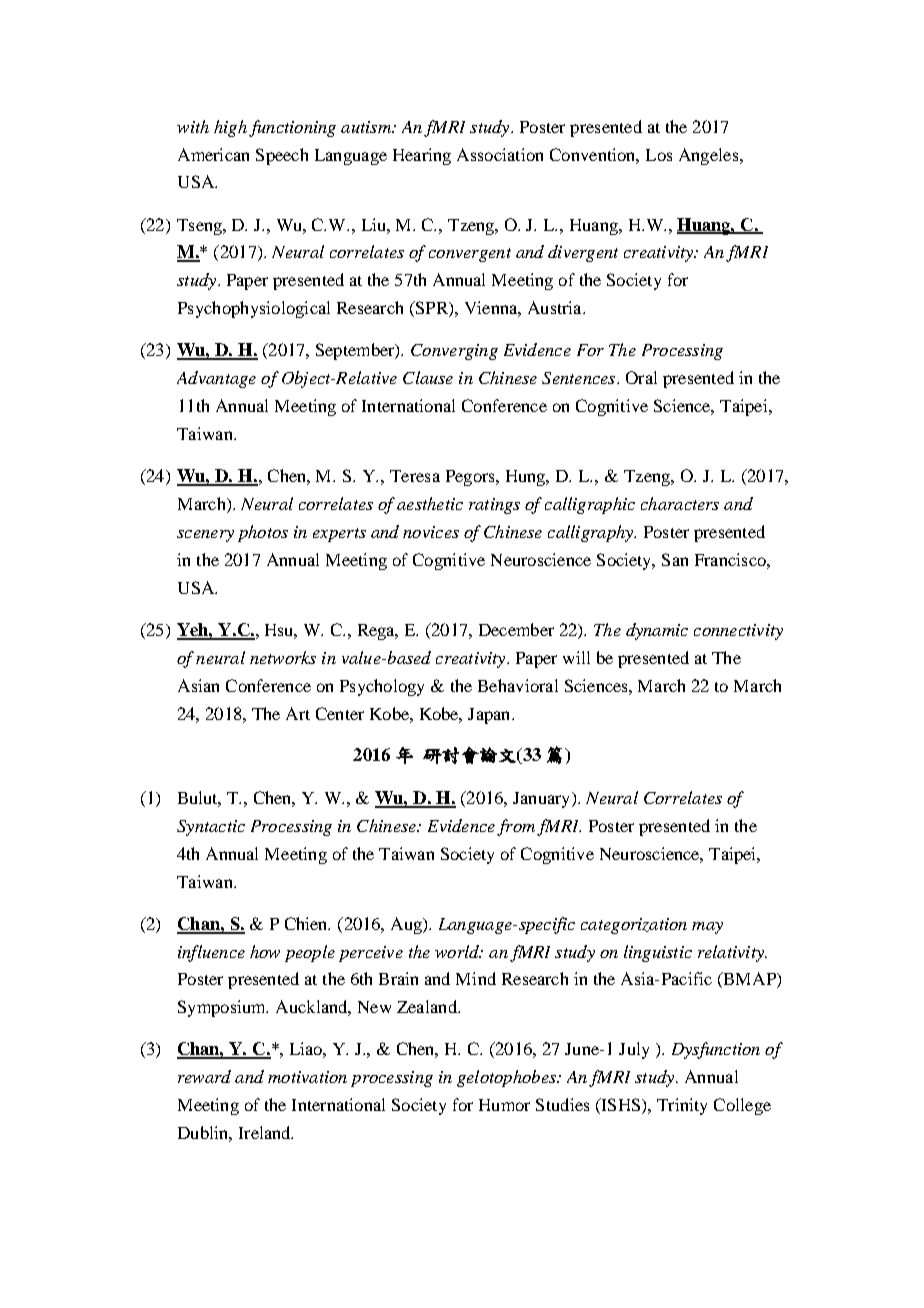 Image resolution: width=924 pixels, height=1308 pixels. What do you see at coordinates (431, 532) in the page?
I see `novices` at bounding box center [431, 532].
